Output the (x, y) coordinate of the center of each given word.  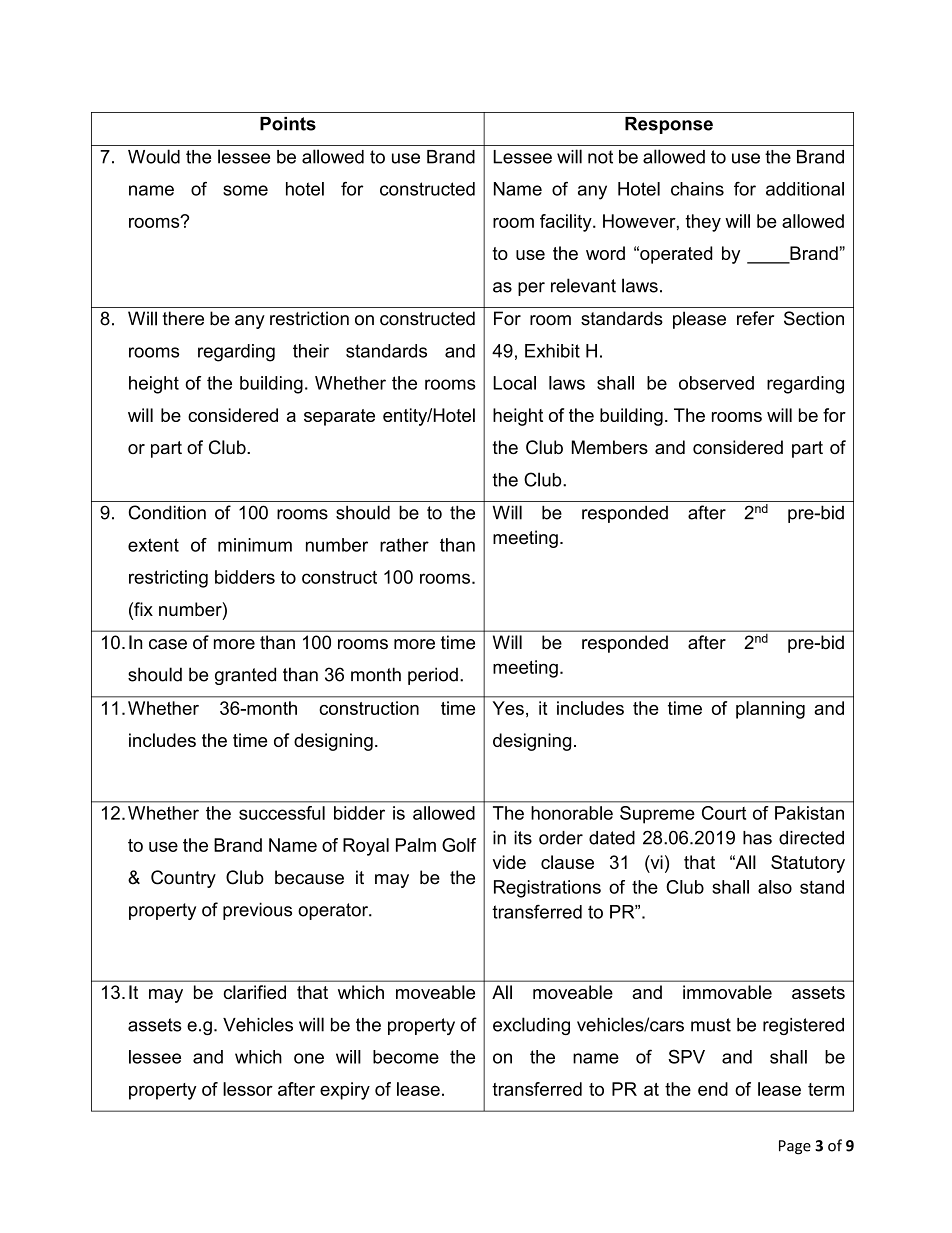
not (600, 157)
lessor (248, 1089)
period (433, 676)
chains (697, 189)
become (406, 1057)
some (245, 190)
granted (245, 676)
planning (770, 710)
